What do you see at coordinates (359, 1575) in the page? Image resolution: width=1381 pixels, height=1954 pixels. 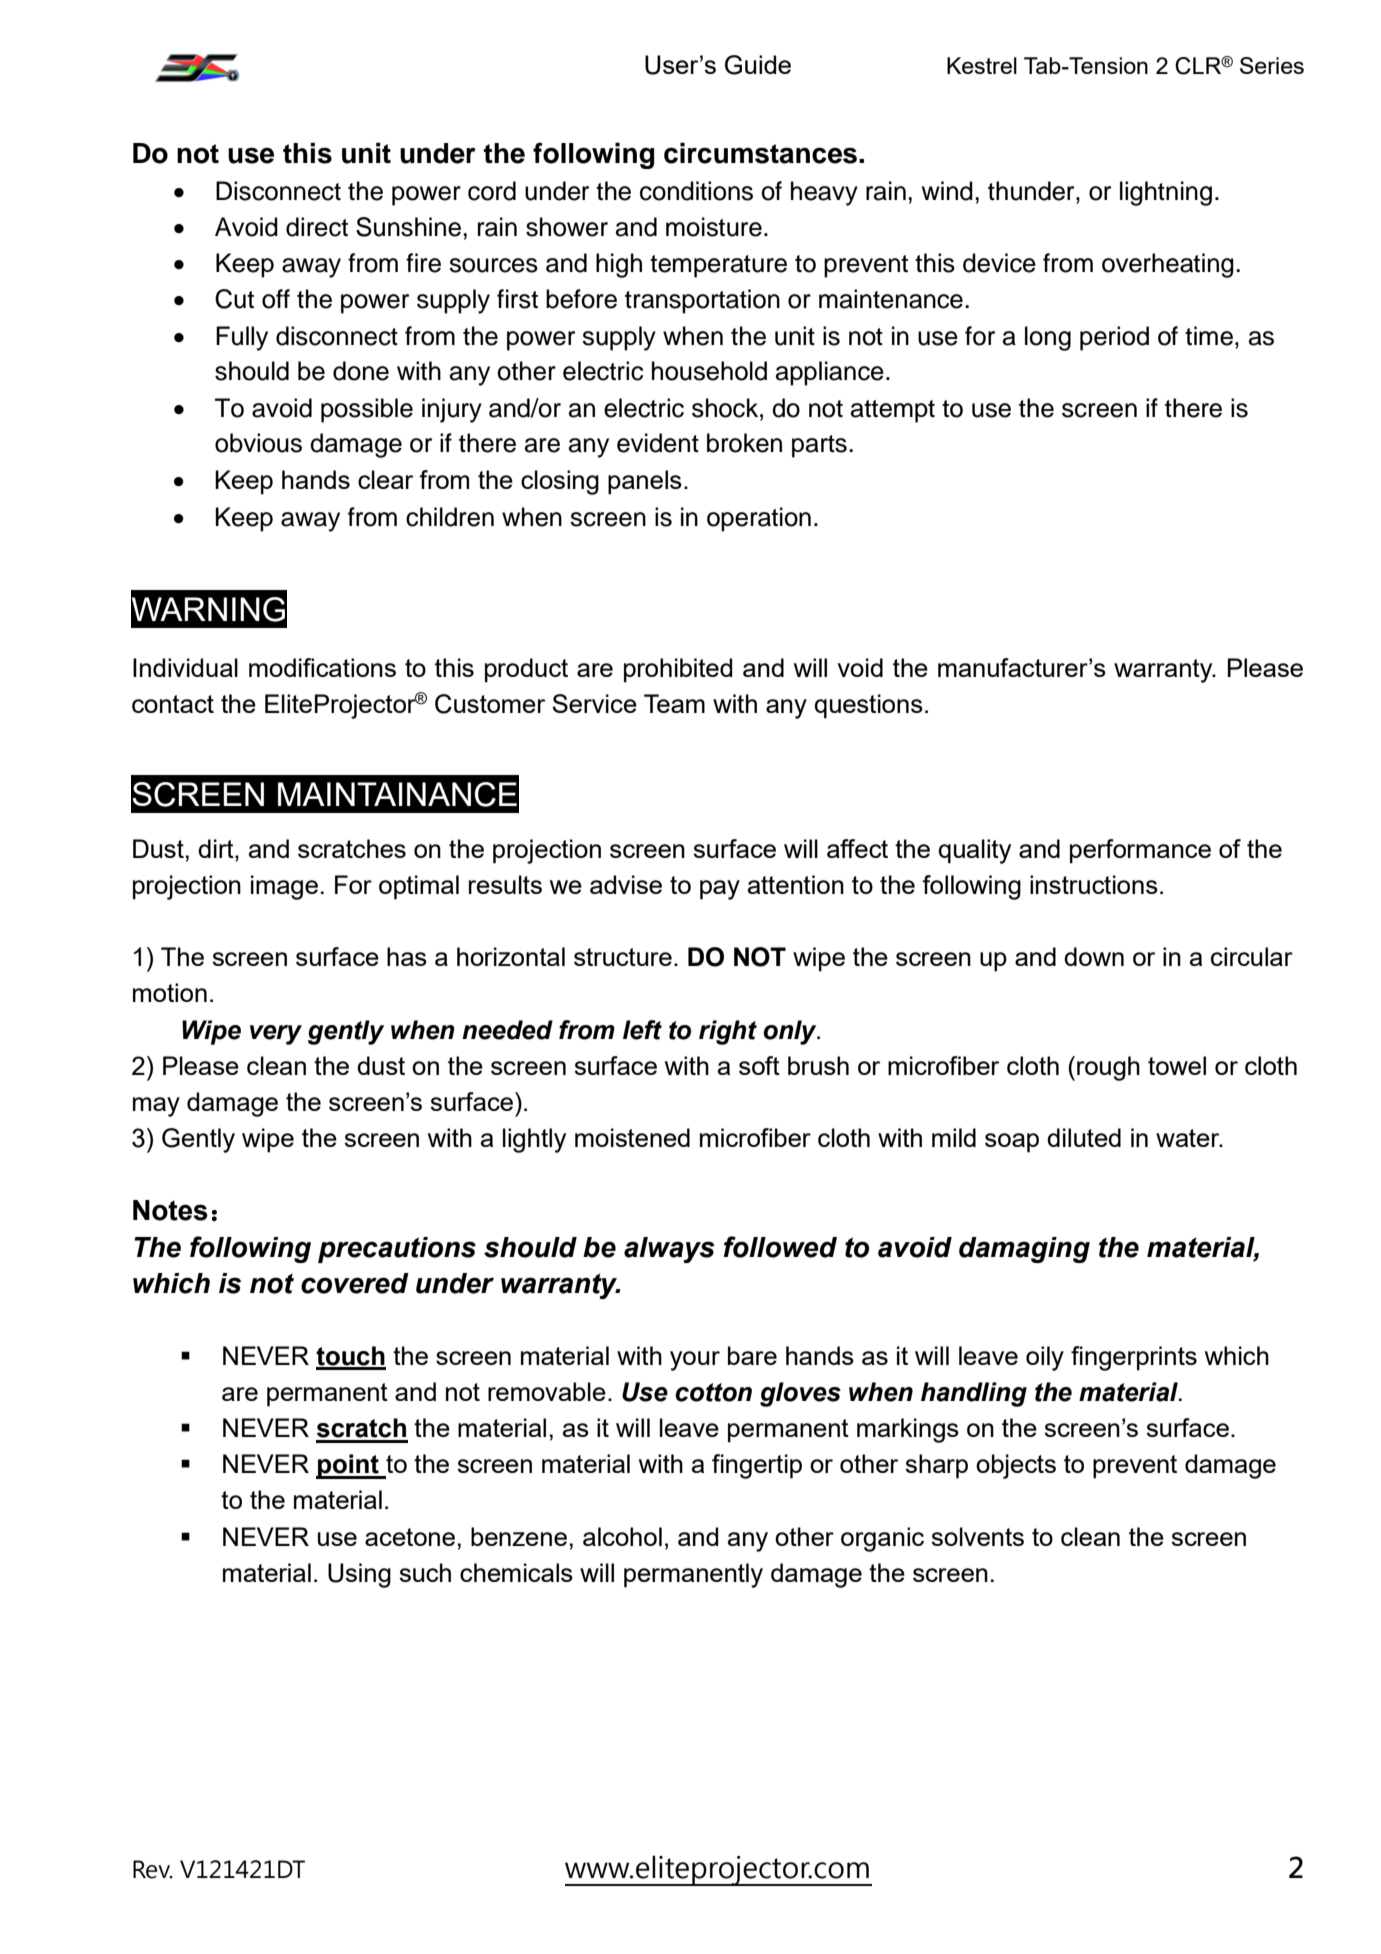 I see `Using` at bounding box center [359, 1575].
